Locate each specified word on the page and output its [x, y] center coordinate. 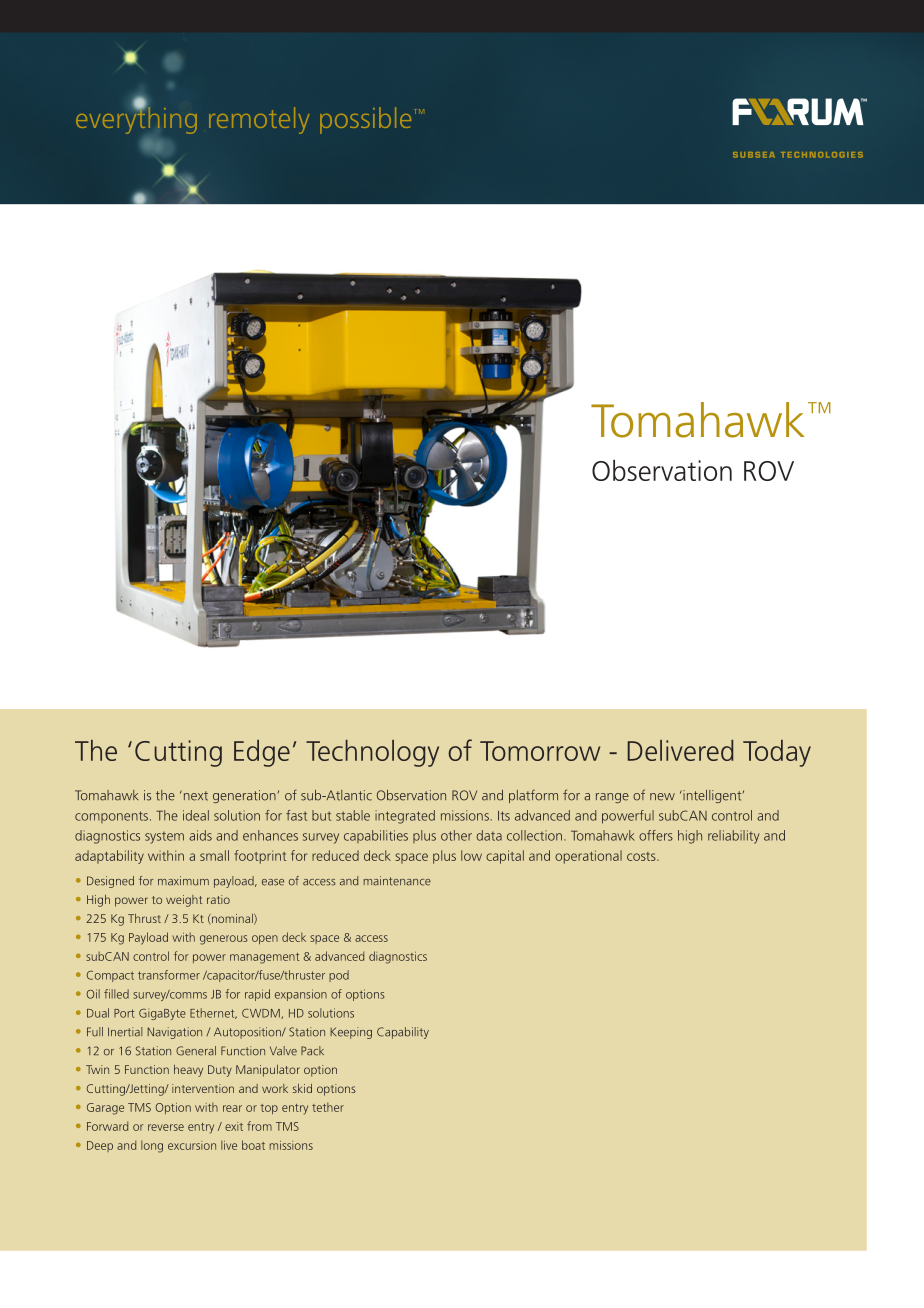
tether [328, 1107]
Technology [372, 753]
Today [777, 753]
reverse [166, 1127]
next [194, 795]
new [662, 797]
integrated [405, 817]
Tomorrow [540, 751]
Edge [262, 753]
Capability [403, 1033]
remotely [259, 120]
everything [136, 119]
